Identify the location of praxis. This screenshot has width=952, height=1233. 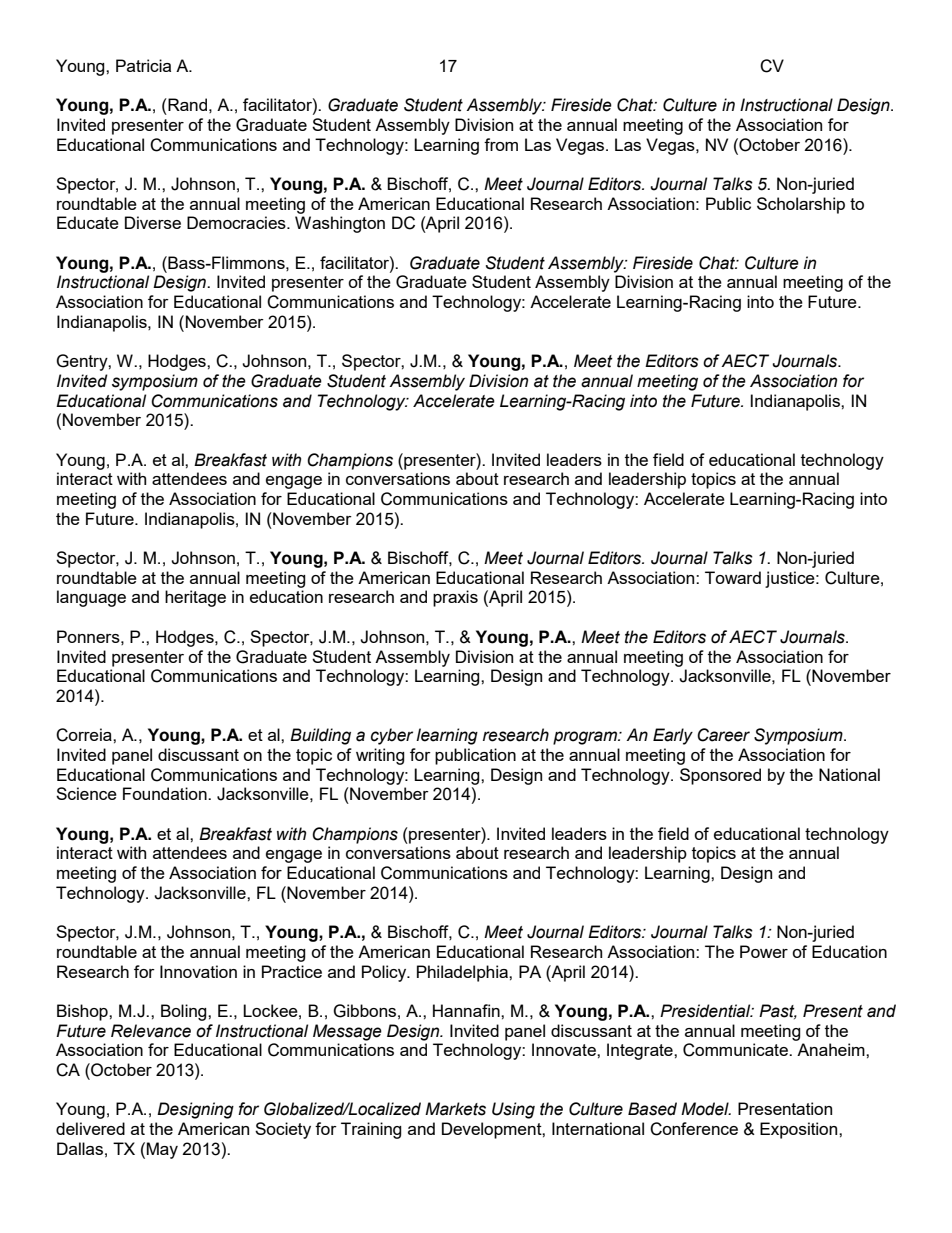
(455, 598).
